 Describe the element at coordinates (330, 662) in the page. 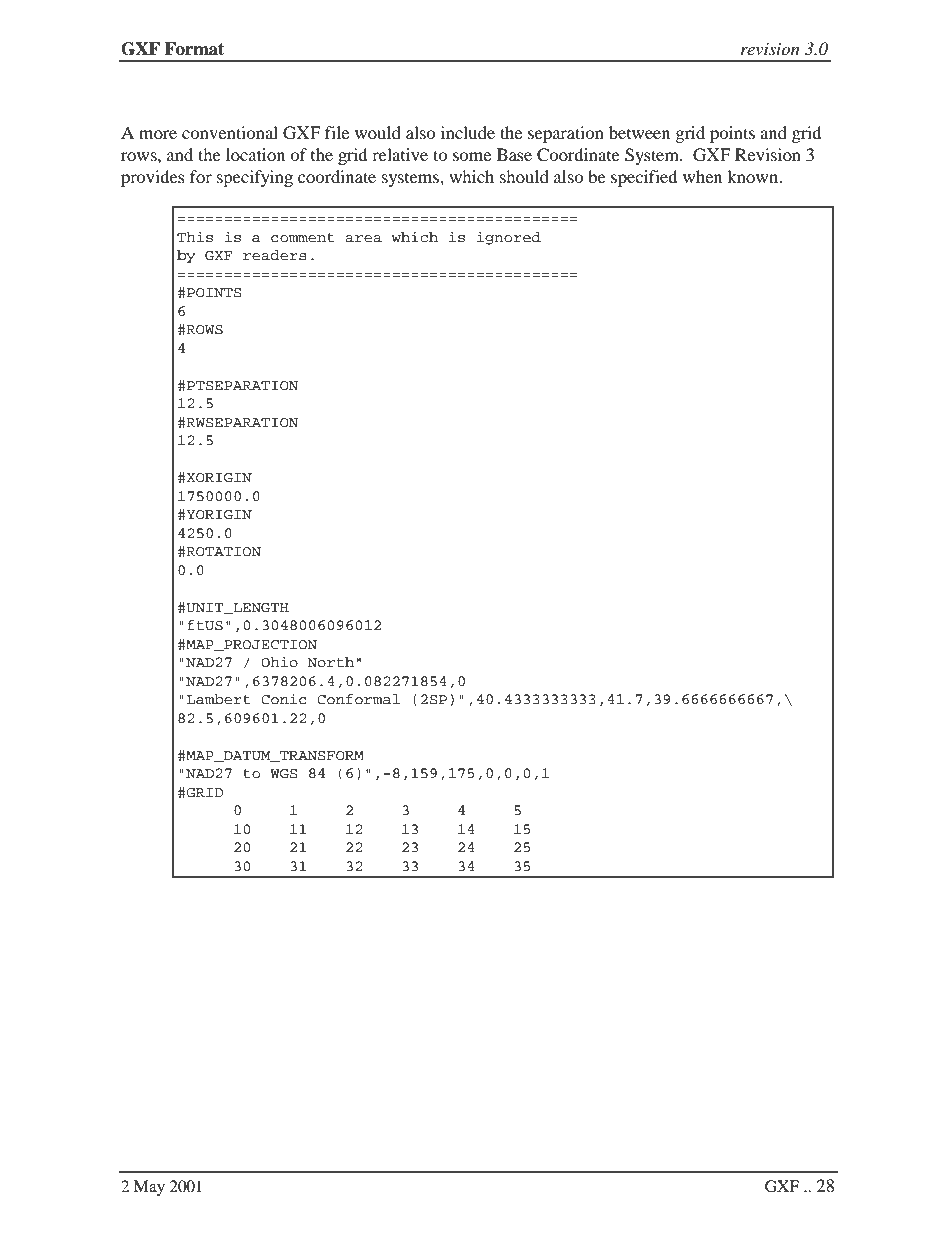

I see `North` at that location.
